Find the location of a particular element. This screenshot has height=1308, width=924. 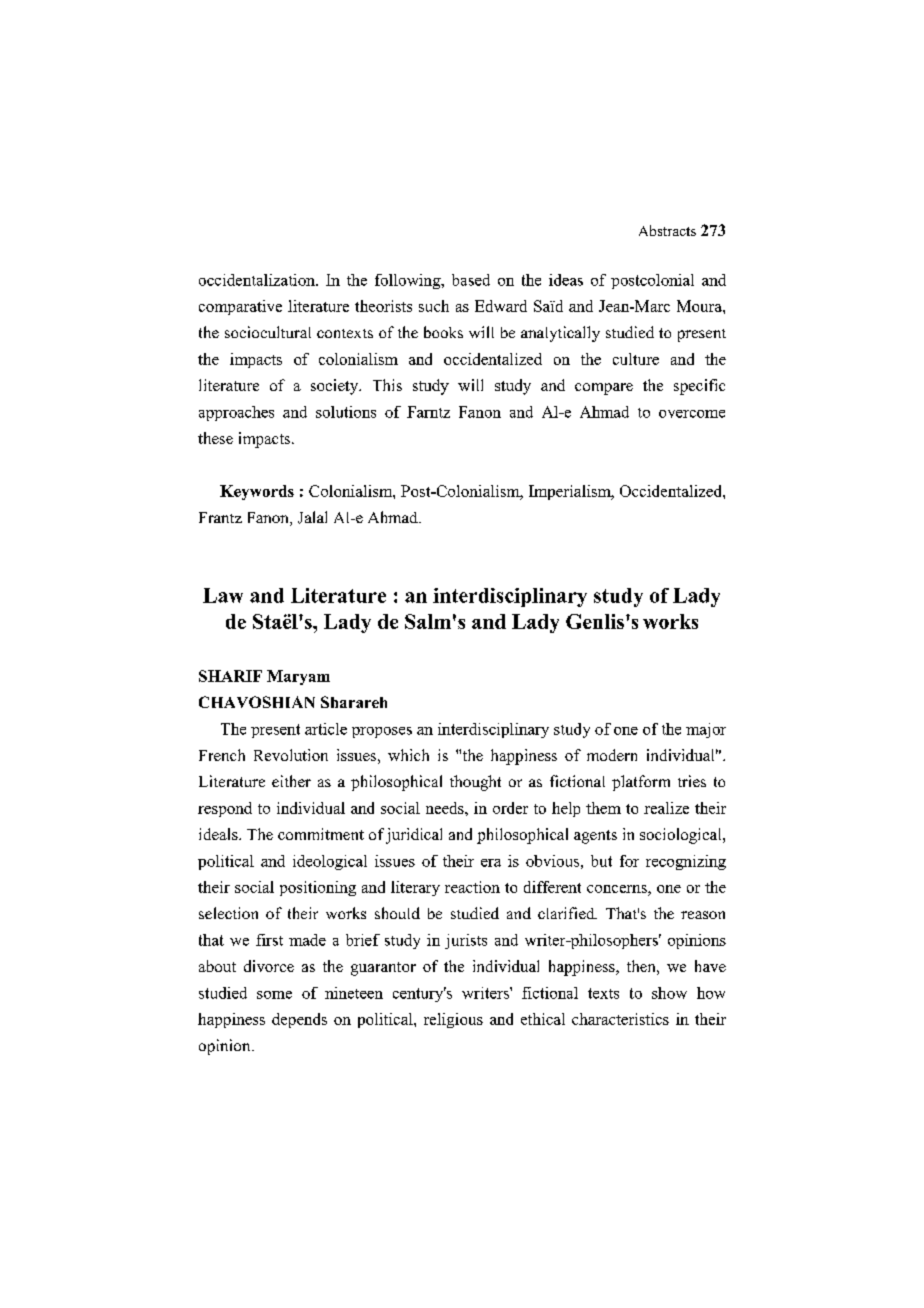

some is located at coordinates (274, 995).
